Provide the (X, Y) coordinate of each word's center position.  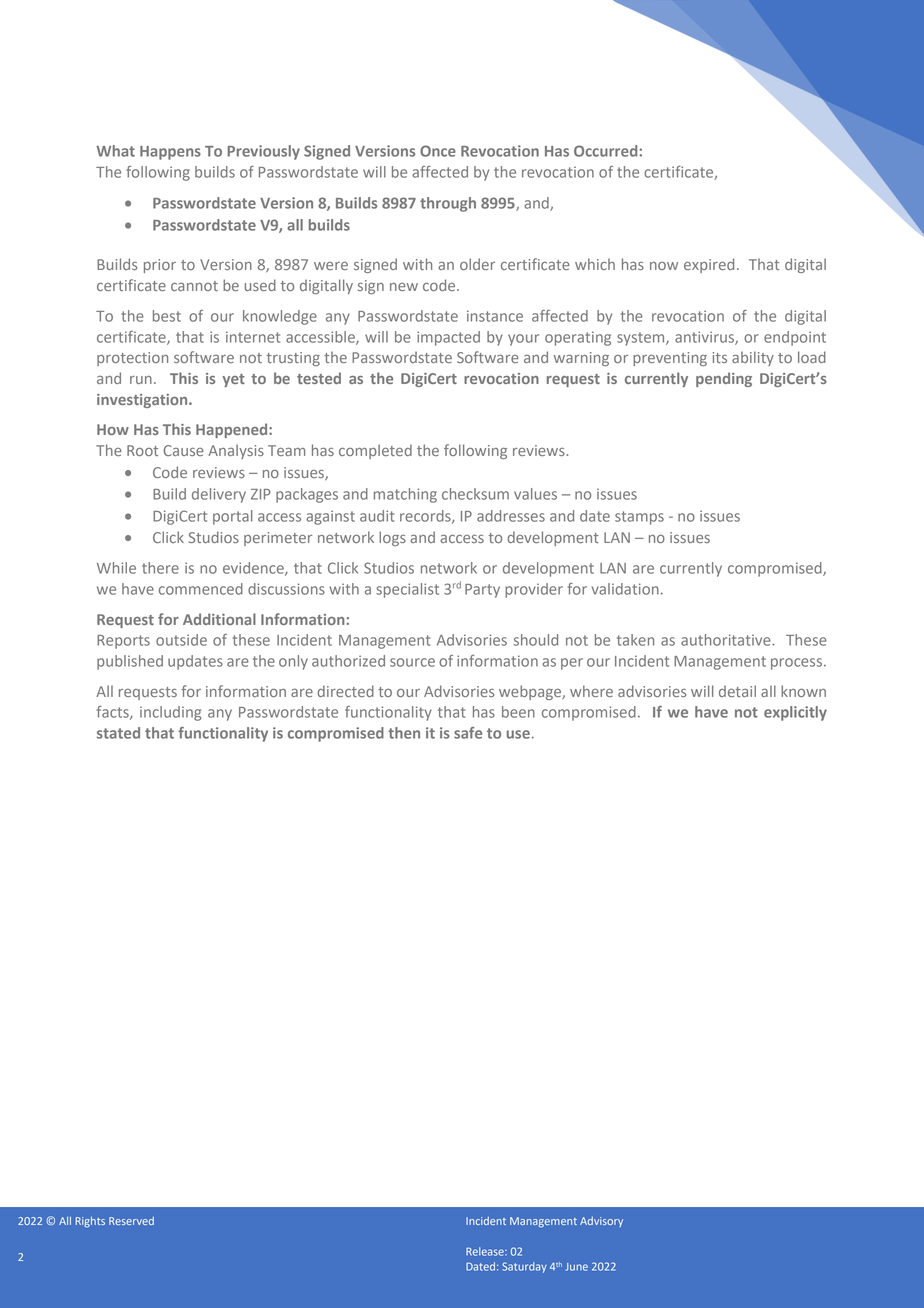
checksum (475, 494)
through (448, 204)
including (170, 713)
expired (709, 265)
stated (118, 733)
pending (724, 379)
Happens (170, 153)
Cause (183, 450)
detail (737, 691)
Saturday (524, 1267)
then (404, 733)
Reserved (131, 1221)
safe (468, 733)
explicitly (795, 713)
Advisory (601, 1222)
